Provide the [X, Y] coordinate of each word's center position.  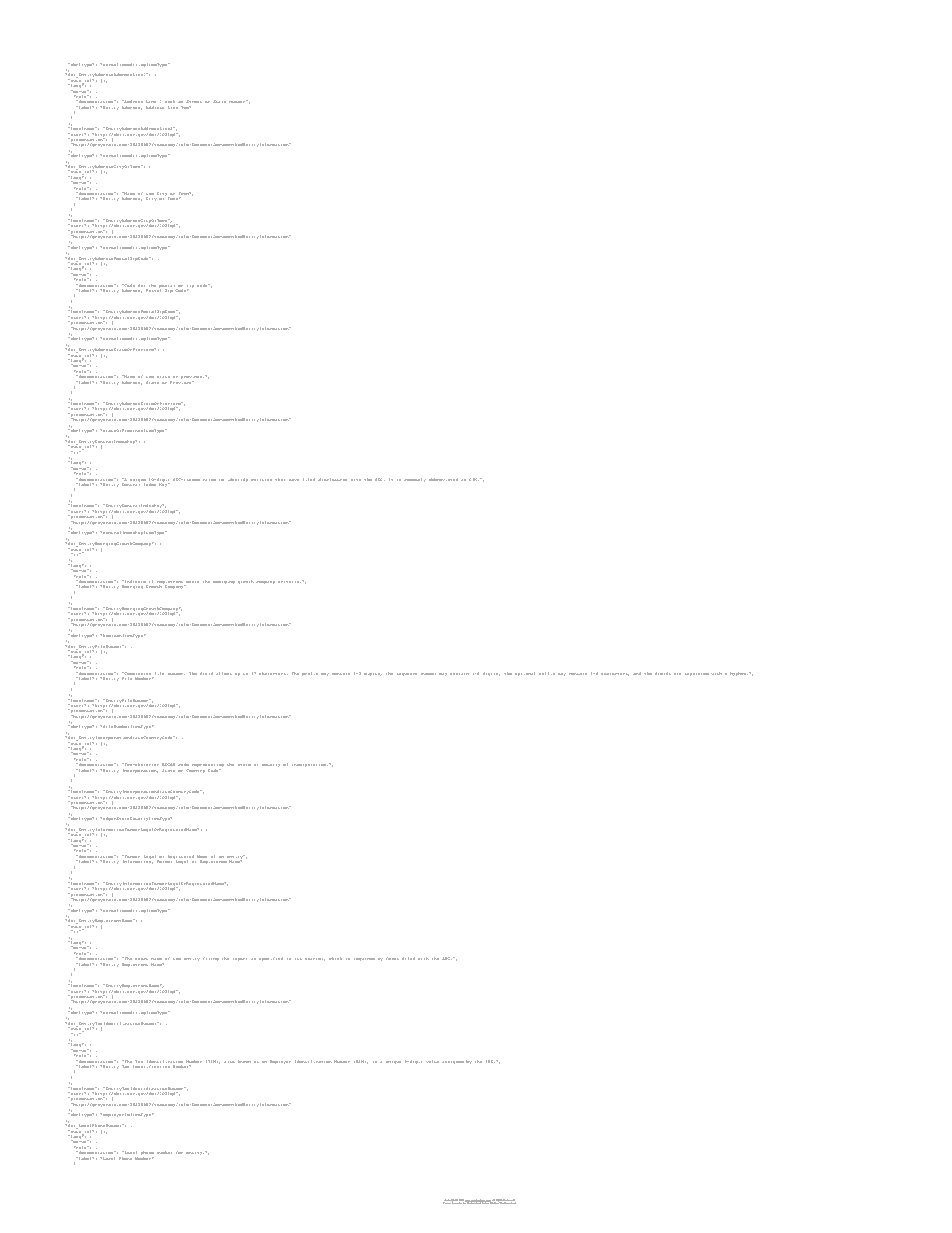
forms [392, 959]
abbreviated [443, 479]
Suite [220, 102]
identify [238, 480]
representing [208, 767]
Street [194, 102]
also [229, 1062]
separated [697, 674]
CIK [474, 479]
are [677, 674]
